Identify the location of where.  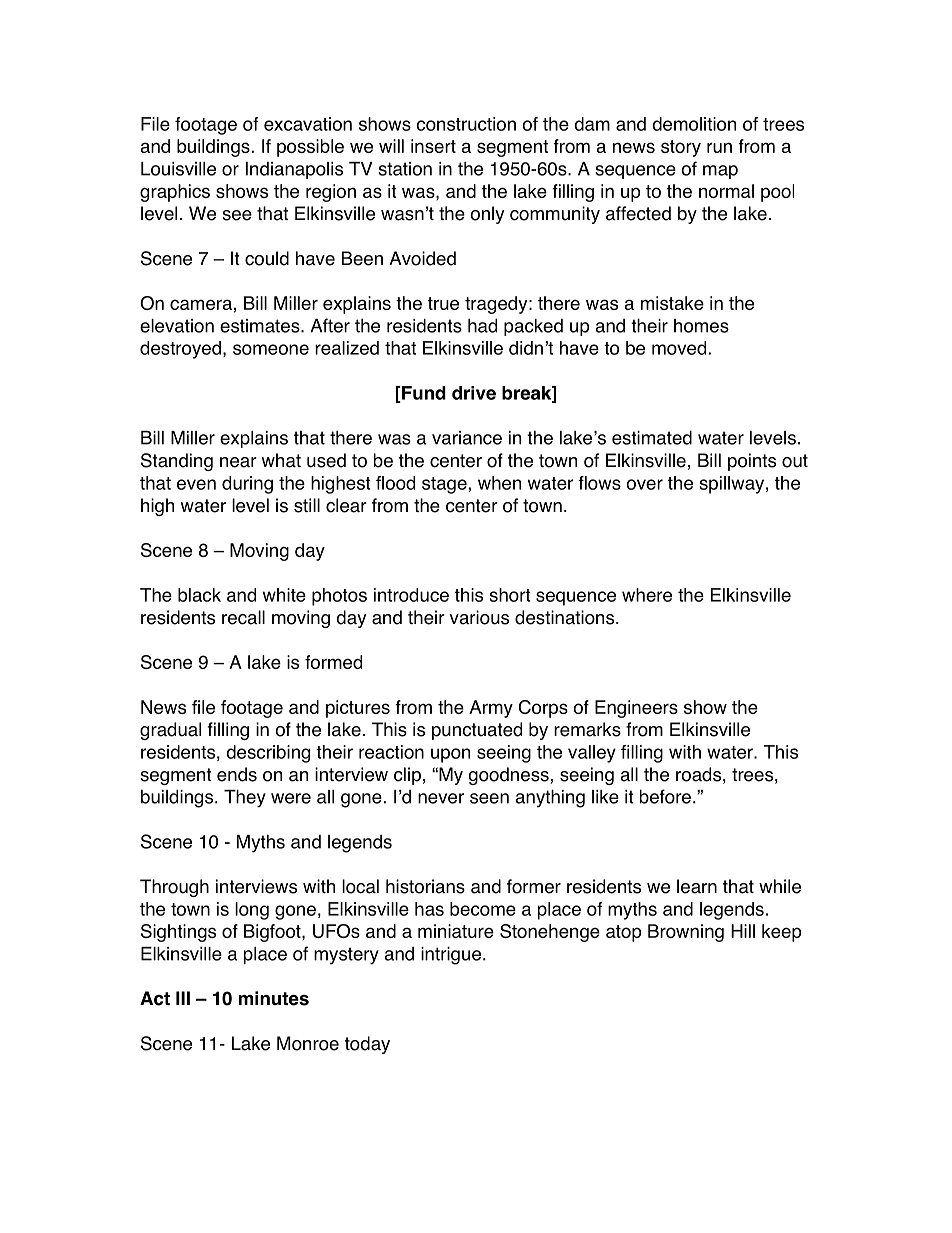
(647, 595).
